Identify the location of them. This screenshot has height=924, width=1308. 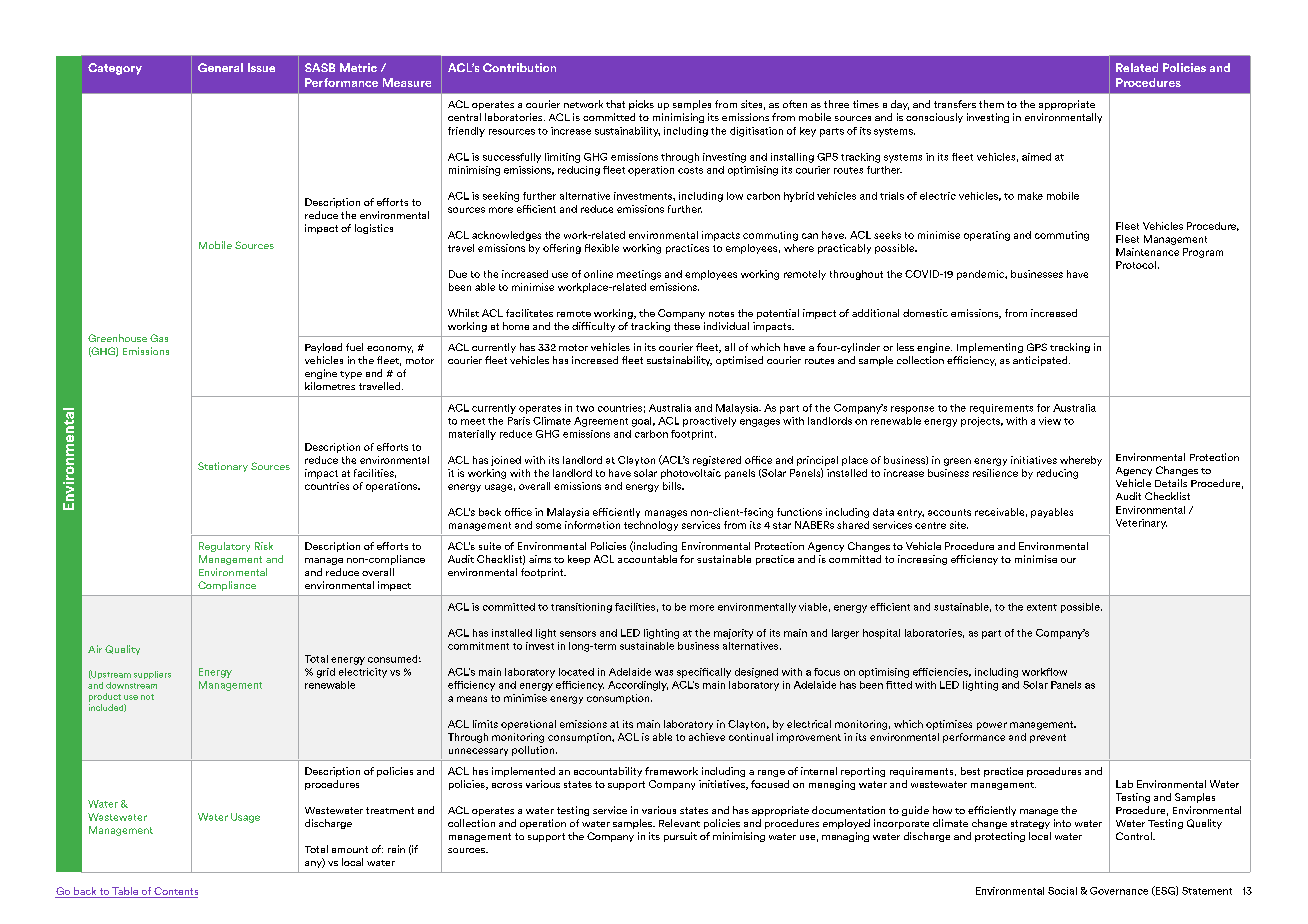
(991, 104).
